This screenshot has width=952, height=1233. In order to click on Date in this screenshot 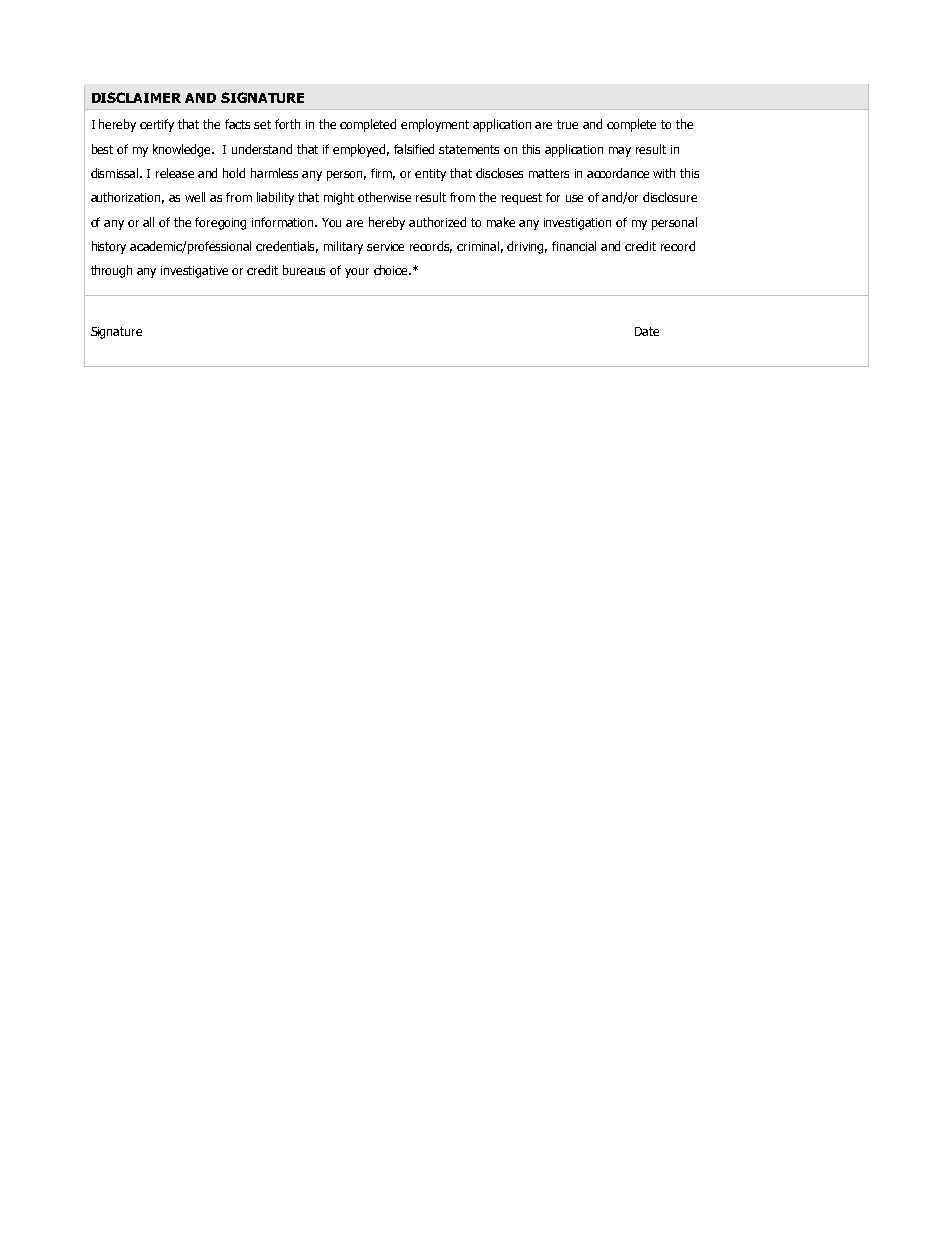, I will do `click(647, 331)`.
